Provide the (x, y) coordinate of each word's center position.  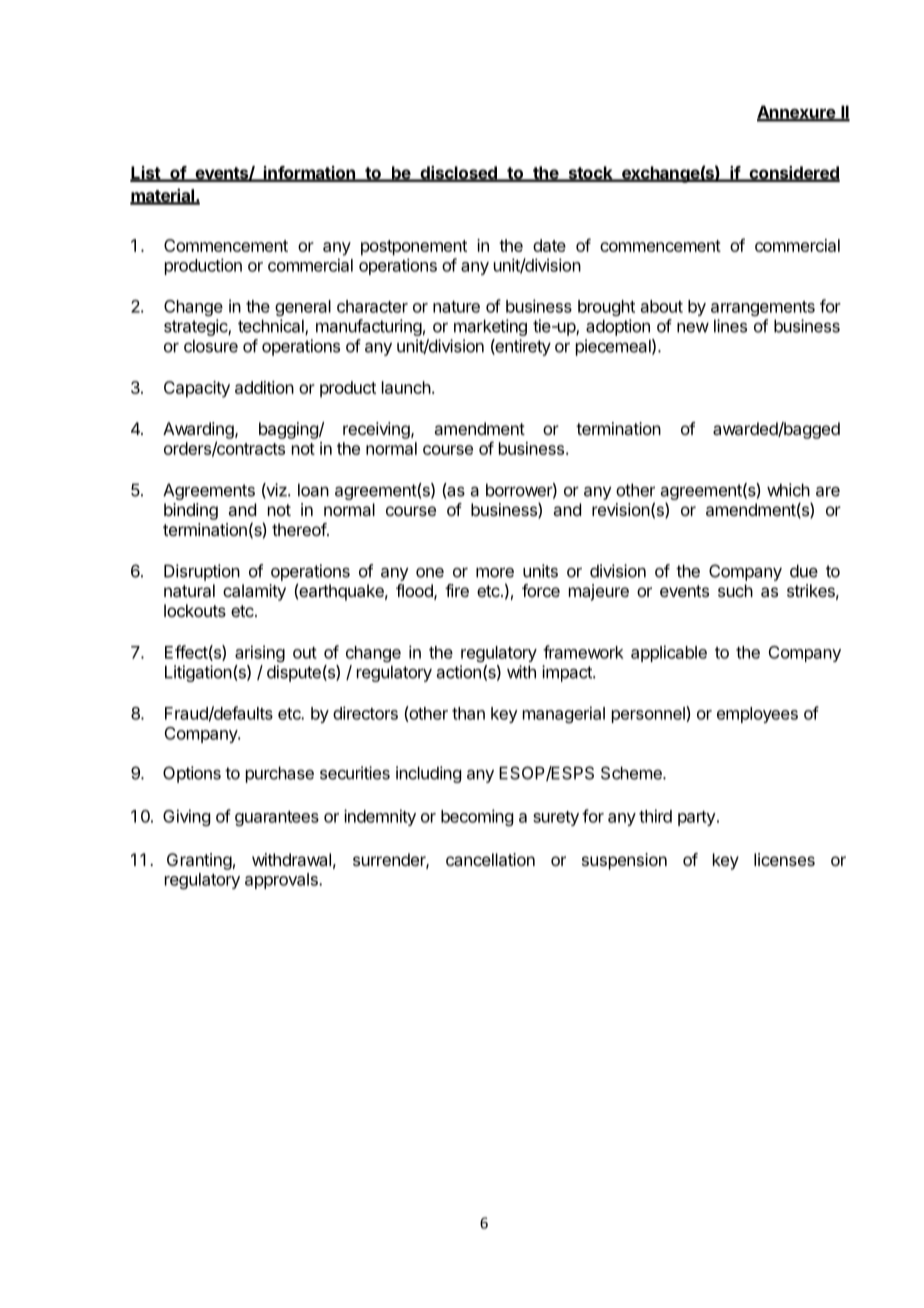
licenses (784, 859)
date (549, 245)
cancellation (490, 859)
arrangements (763, 308)
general (303, 308)
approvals (282, 881)
